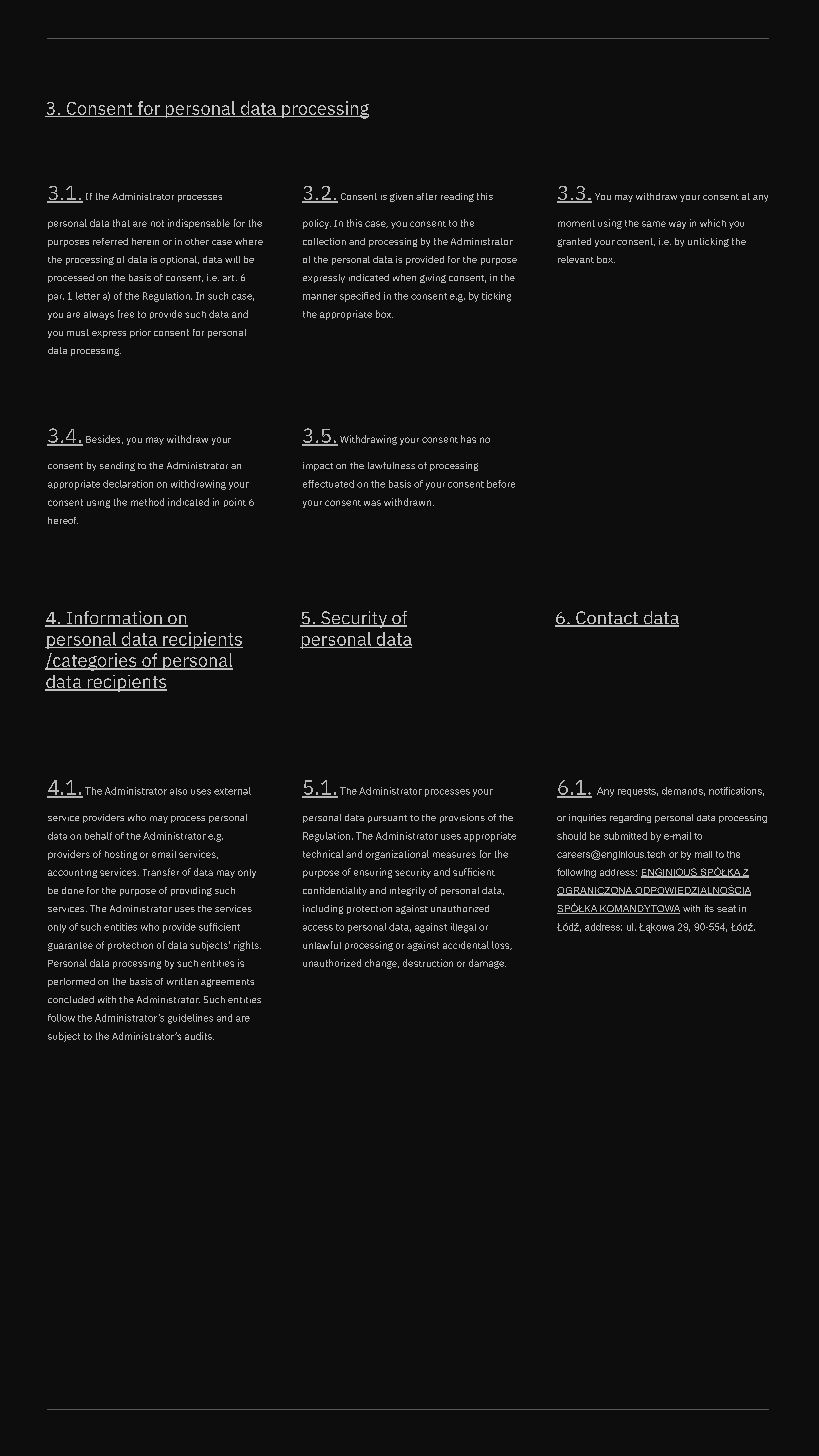  I want to click on given, so click(401, 197).
